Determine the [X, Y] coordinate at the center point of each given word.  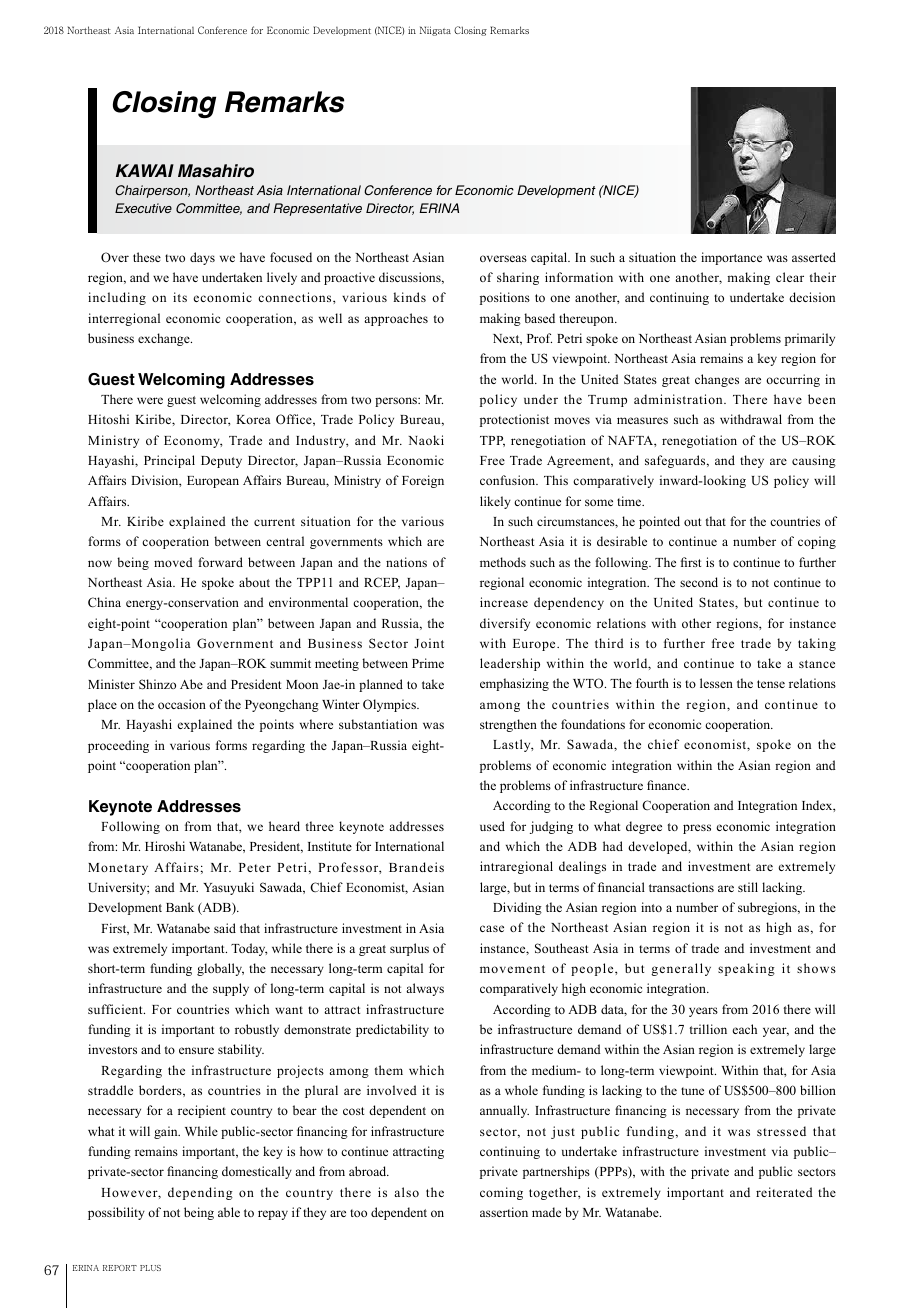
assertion [504, 1212]
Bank [180, 907]
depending [200, 1193]
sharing [518, 278]
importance [731, 258]
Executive [143, 208]
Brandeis [416, 867]
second [699, 582]
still [748, 887]
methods [503, 562]
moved [173, 562]
